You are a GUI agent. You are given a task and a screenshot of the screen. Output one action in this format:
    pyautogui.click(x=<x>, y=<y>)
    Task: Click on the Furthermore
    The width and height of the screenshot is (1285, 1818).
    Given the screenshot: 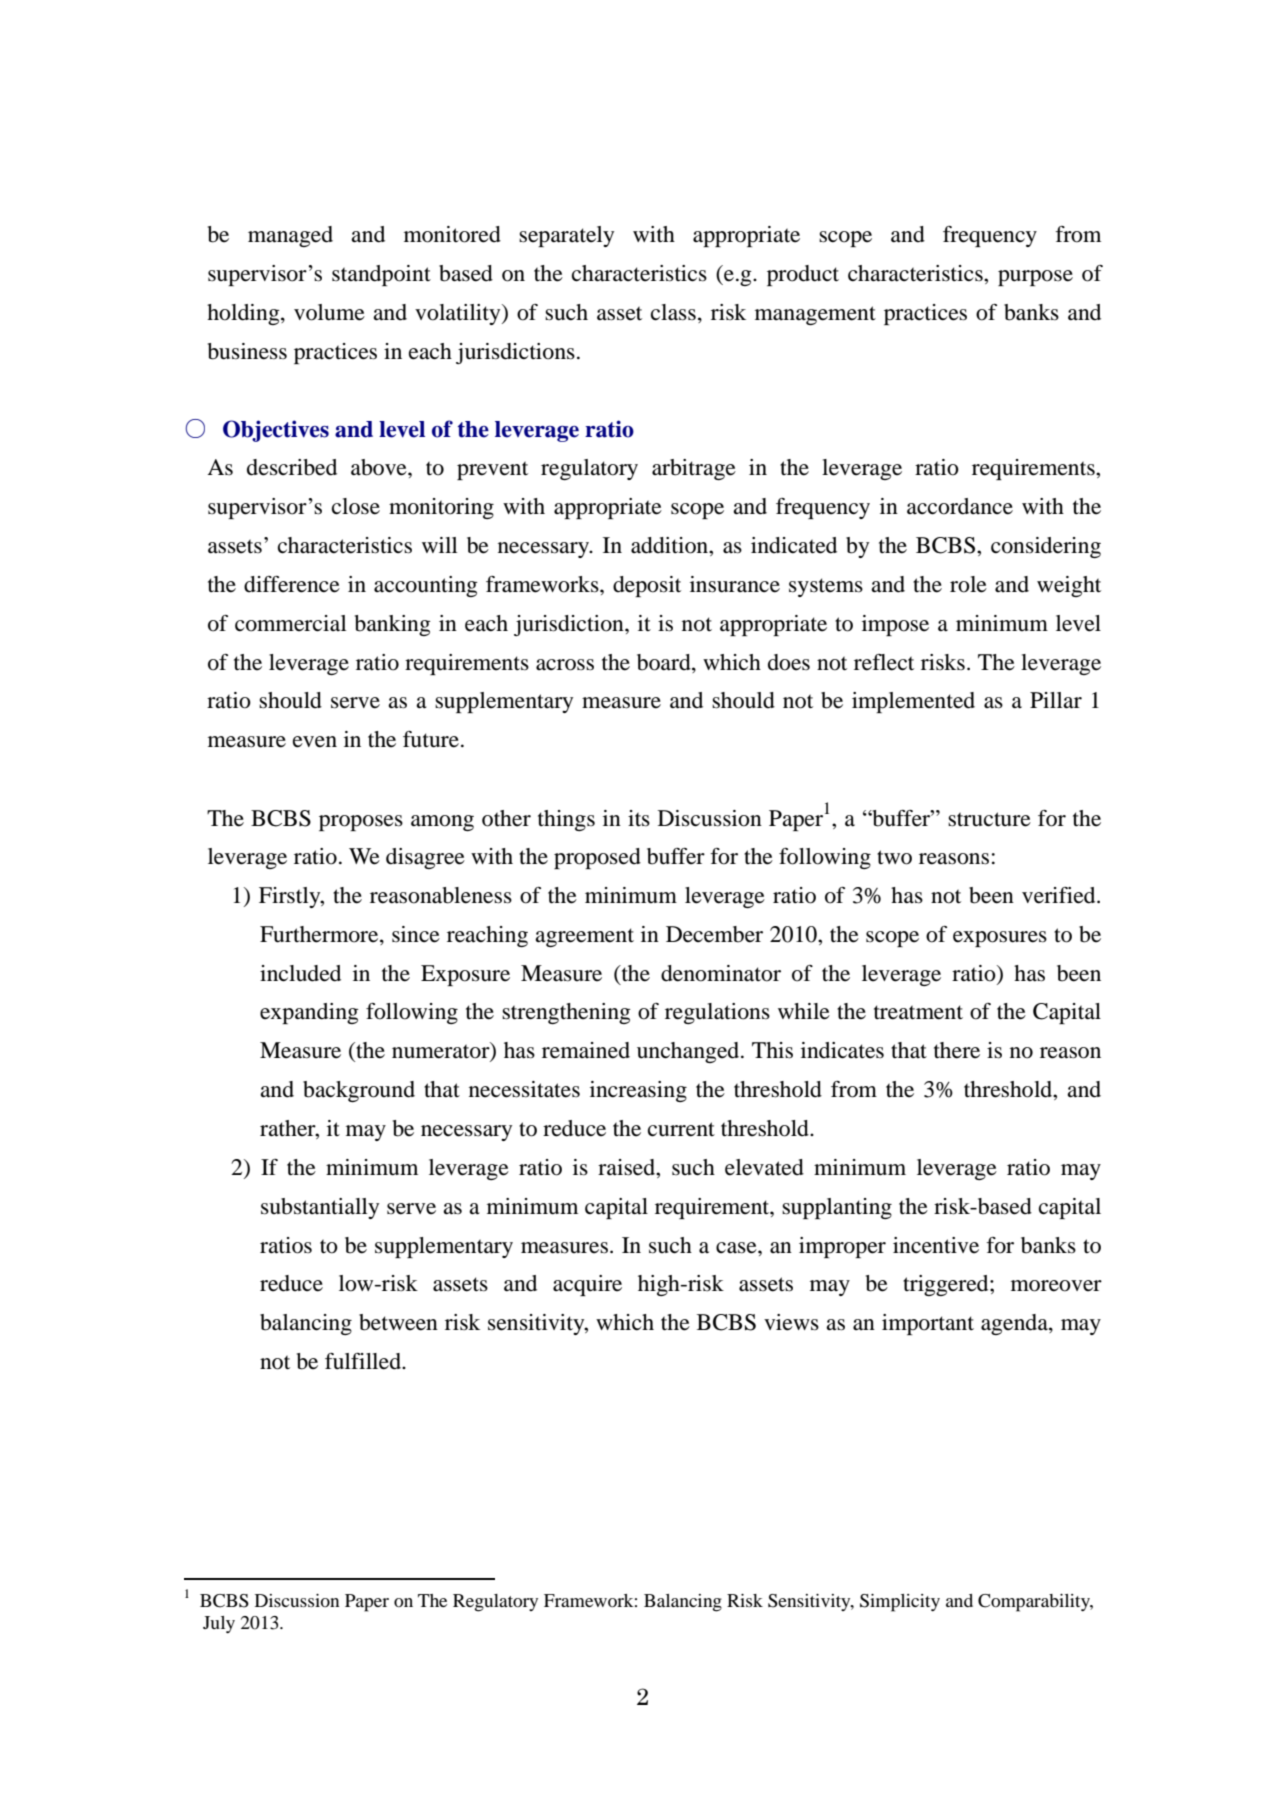 What is the action you would take?
    pyautogui.click(x=320, y=934)
